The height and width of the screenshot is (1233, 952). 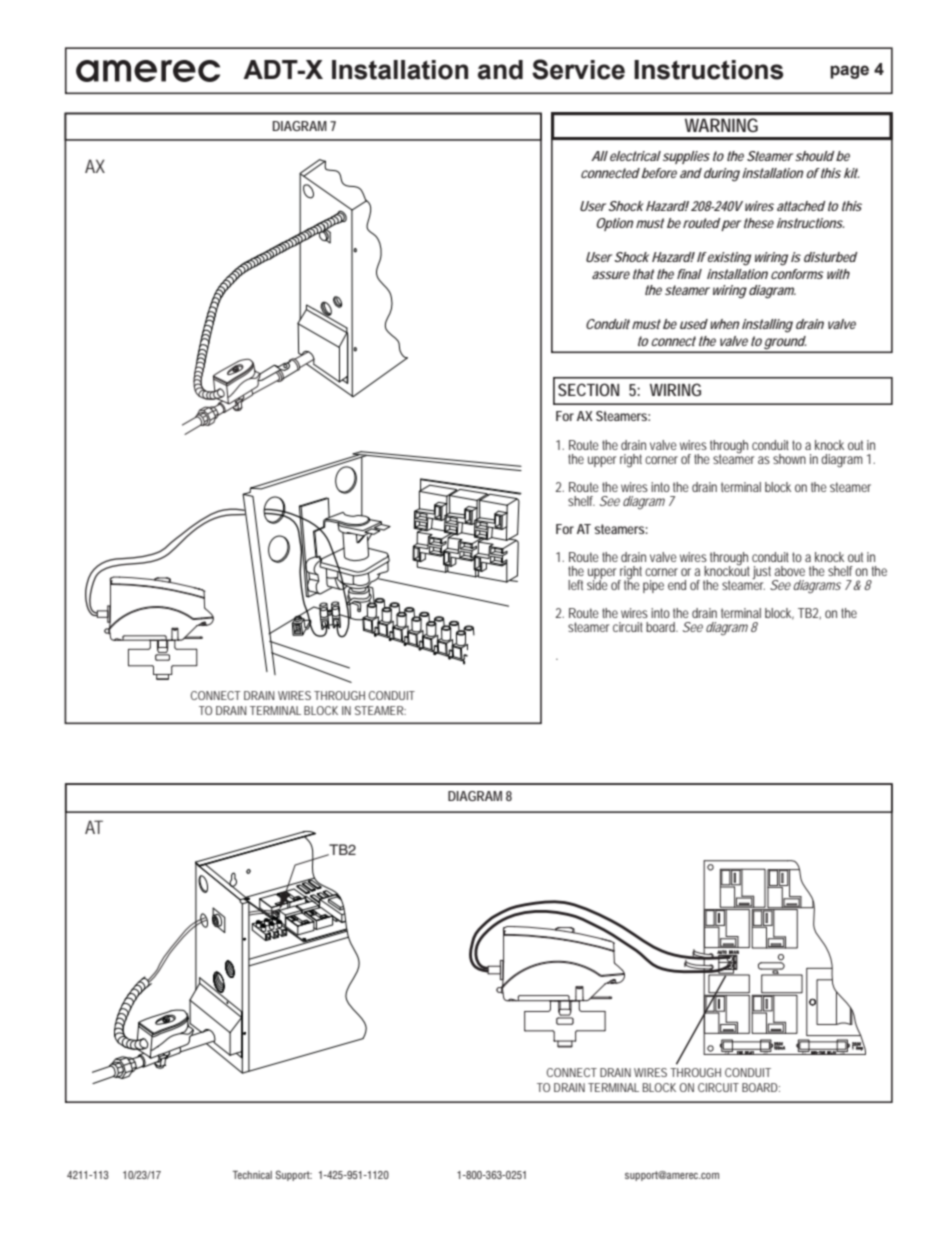 I want to click on shown, so click(x=789, y=459).
